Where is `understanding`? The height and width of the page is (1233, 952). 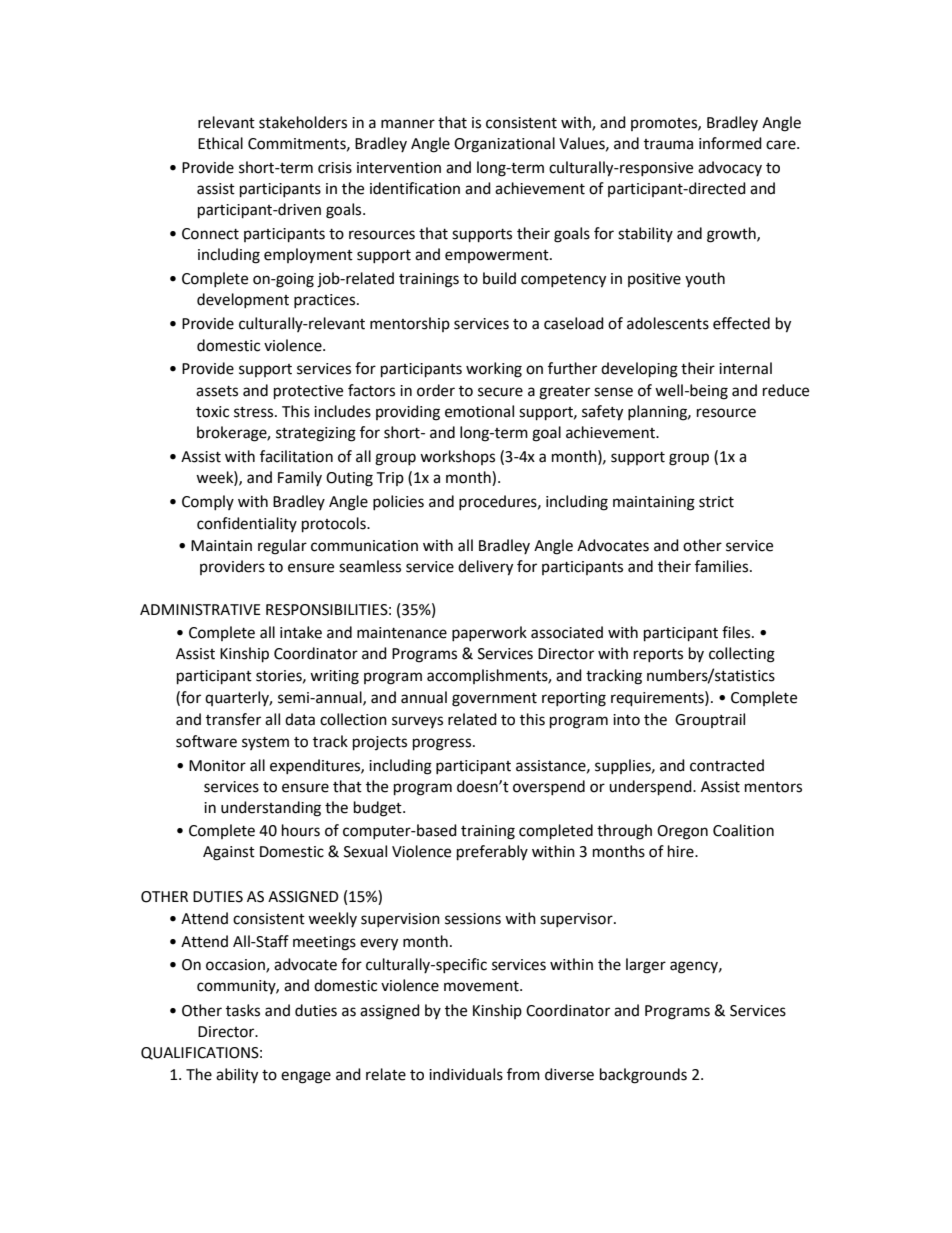 understanding is located at coordinates (271, 809).
